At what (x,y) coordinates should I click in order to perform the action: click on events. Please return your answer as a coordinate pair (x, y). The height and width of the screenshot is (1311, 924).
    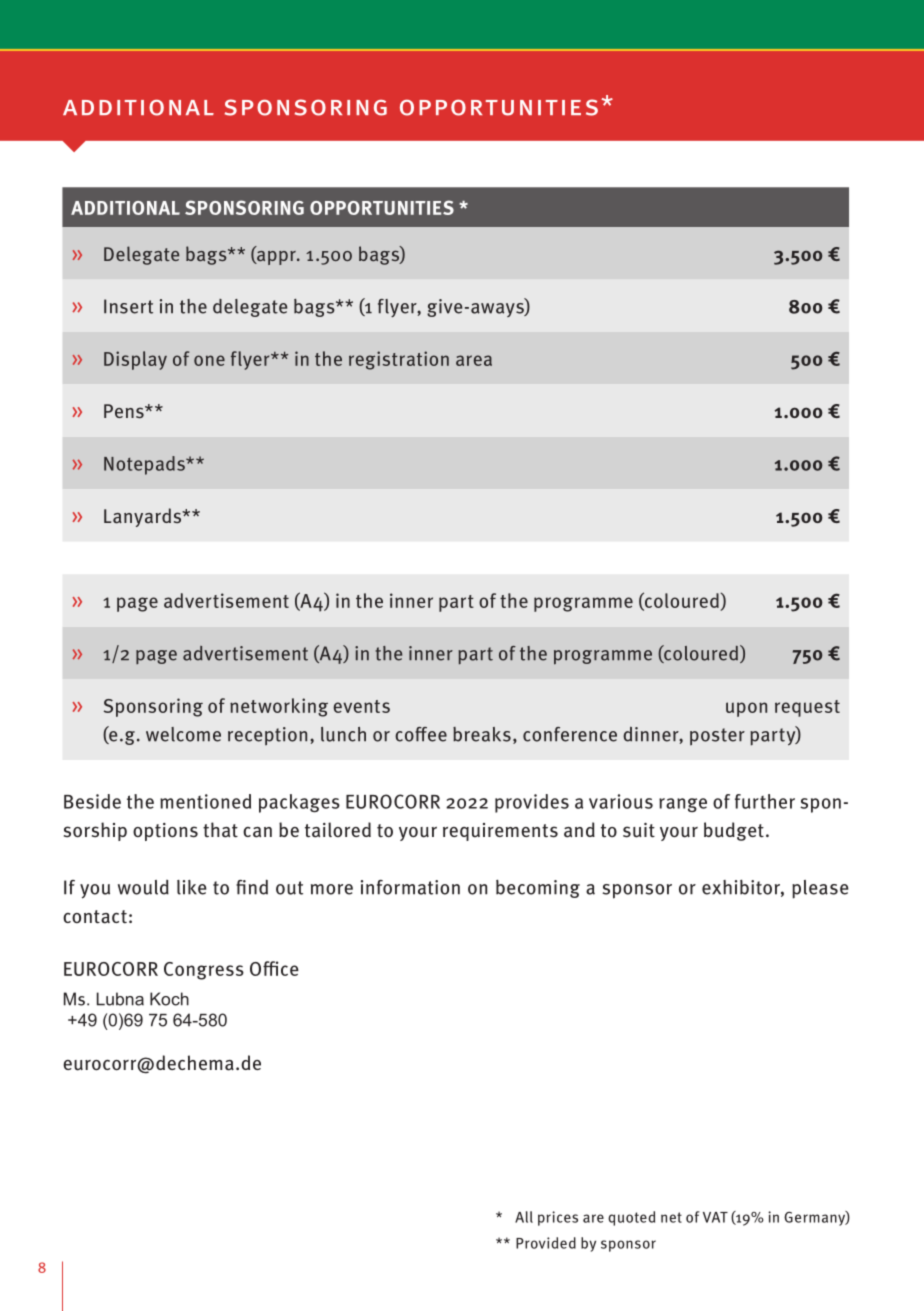
    Looking at the image, I should click on (361, 706).
